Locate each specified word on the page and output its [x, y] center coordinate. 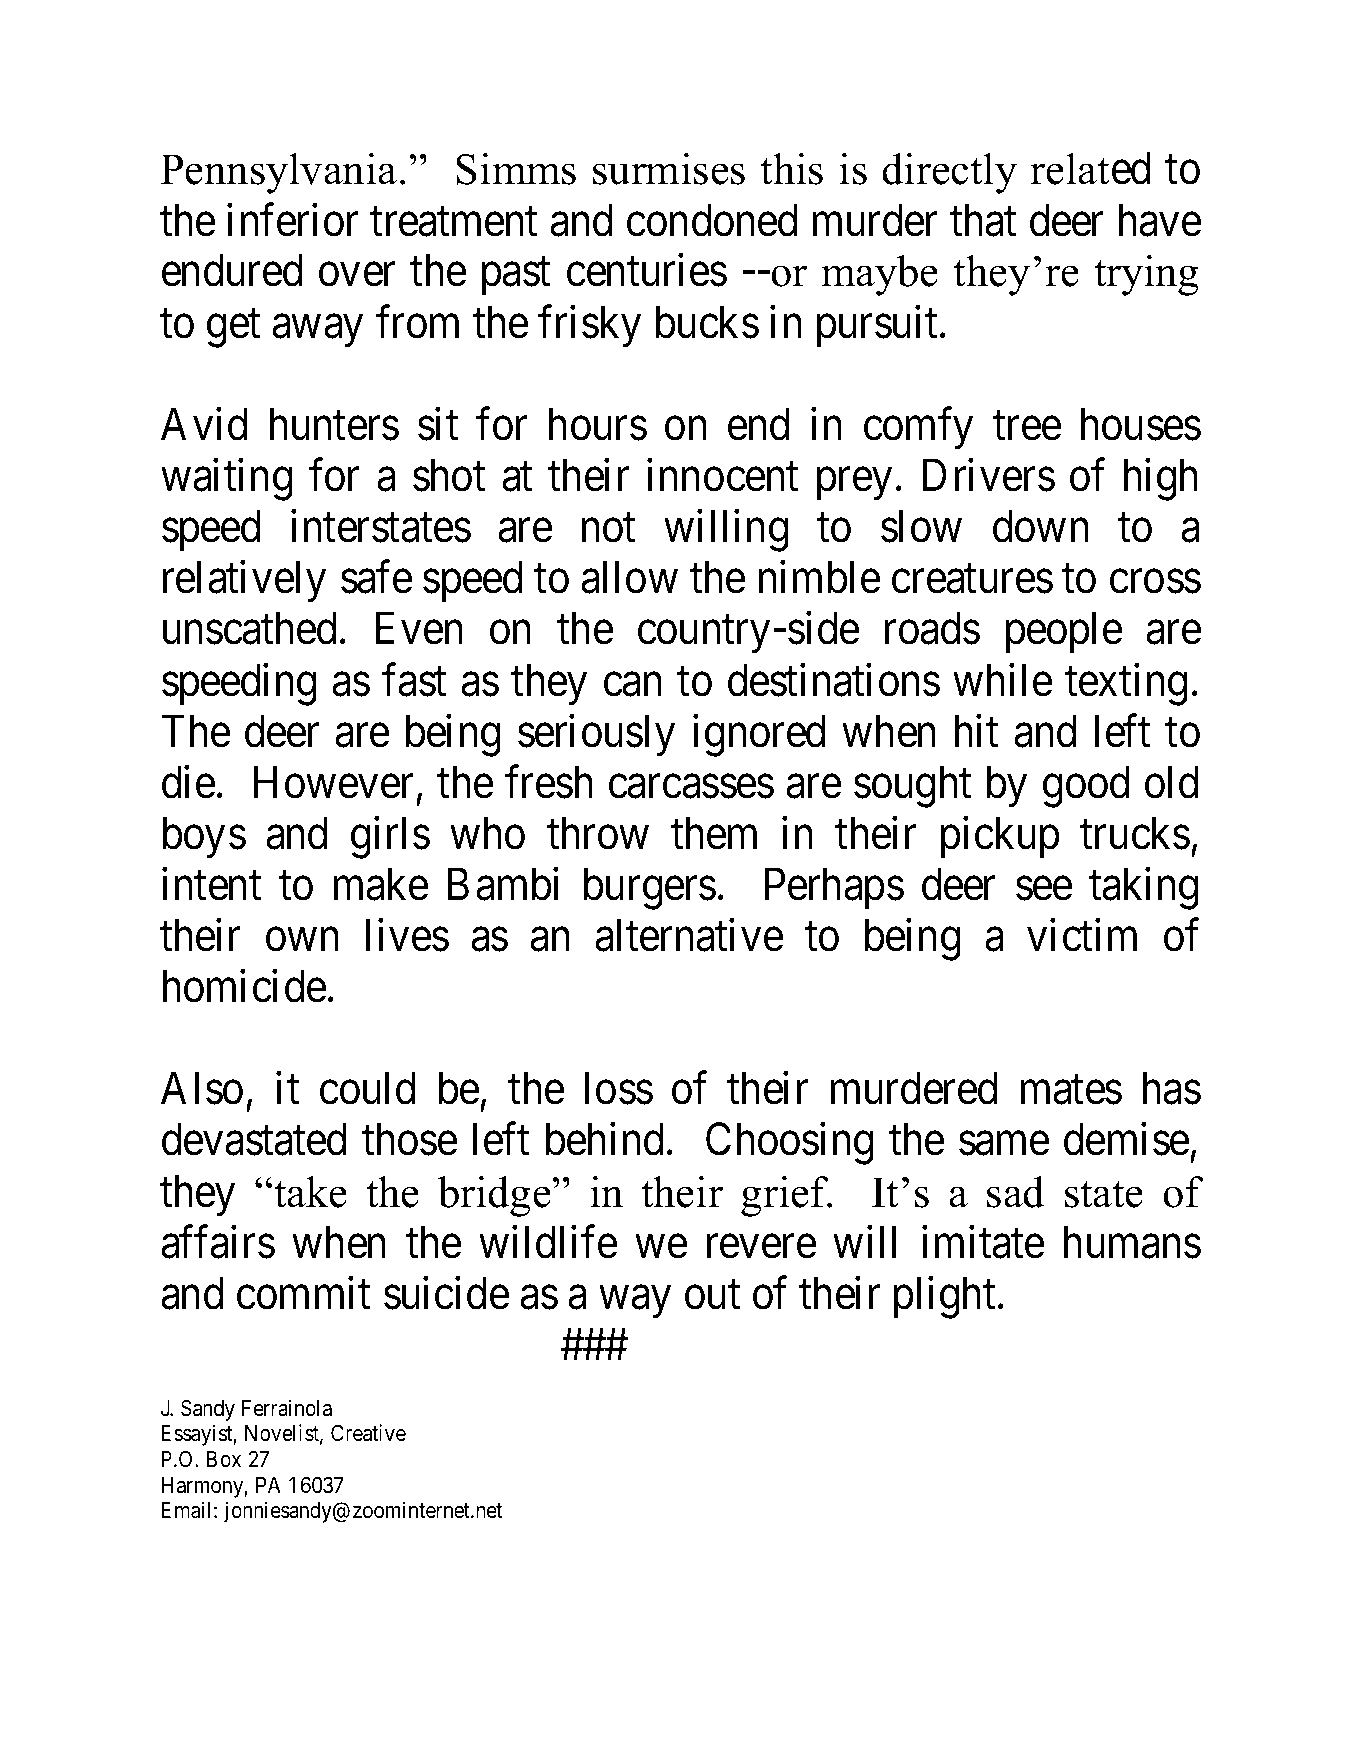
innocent [722, 475]
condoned [712, 220]
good [1086, 786]
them [714, 833]
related [1090, 168]
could [367, 1088]
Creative [368, 1433]
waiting [227, 480]
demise [1126, 1139]
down [1041, 526]
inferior [292, 220]
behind [604, 1139]
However [333, 782]
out [712, 1295]
